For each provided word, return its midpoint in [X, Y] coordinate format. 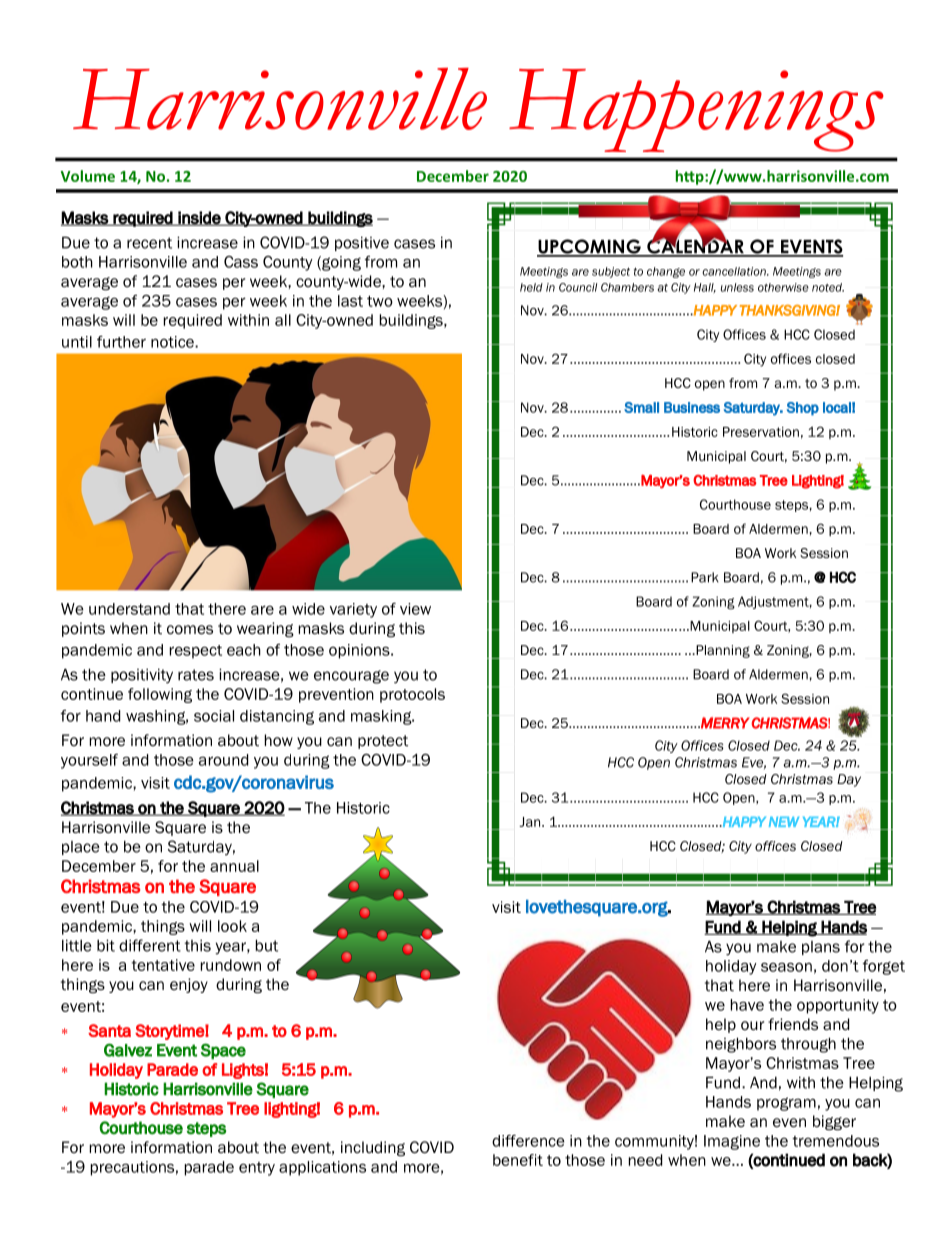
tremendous [835, 1141]
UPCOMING [590, 247]
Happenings [696, 110]
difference [528, 1141]
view [415, 609]
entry [257, 1169]
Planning [722, 651]
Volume [88, 176]
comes [190, 630]
